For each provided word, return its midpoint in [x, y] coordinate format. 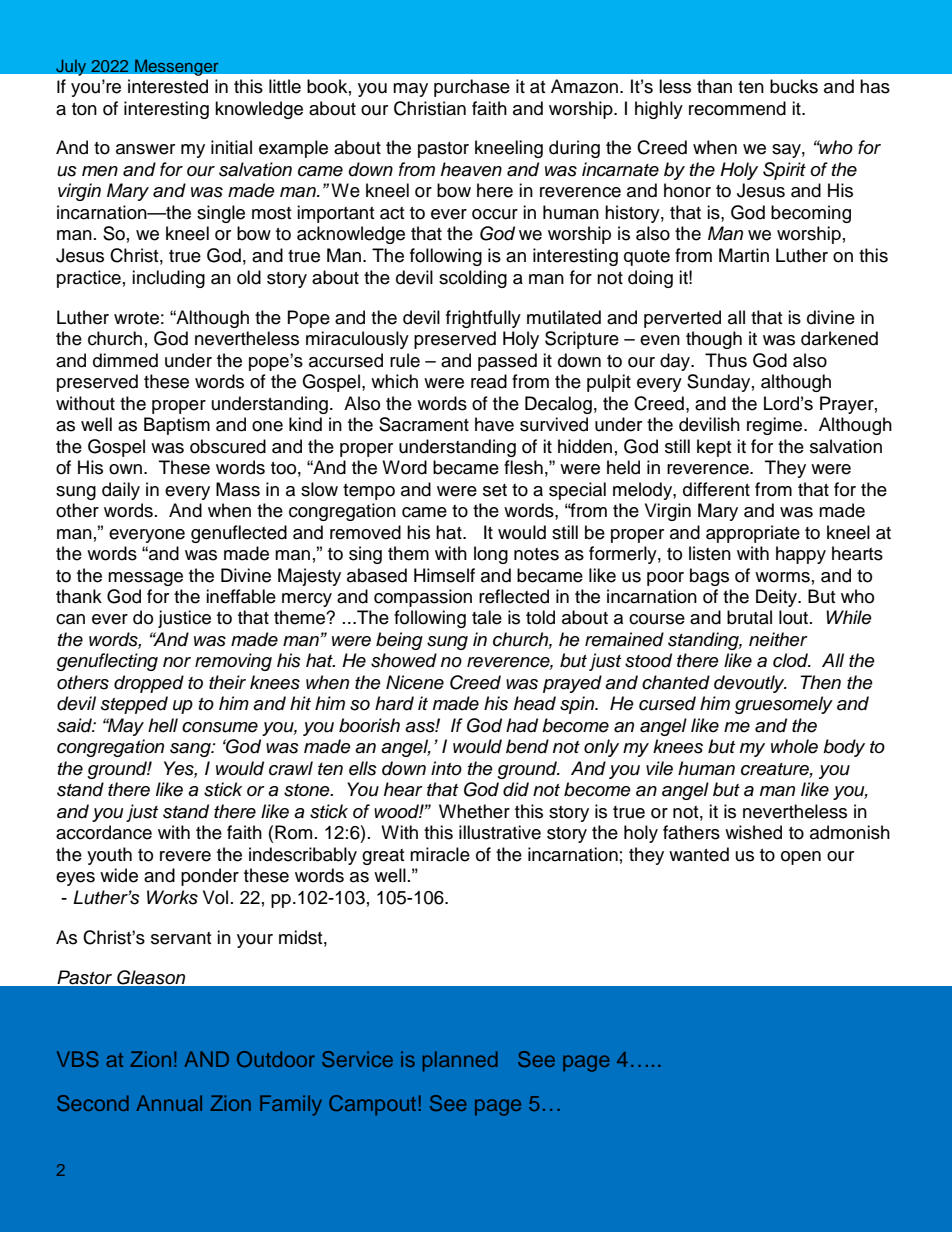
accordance [104, 832]
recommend [737, 108]
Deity [778, 598]
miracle [440, 854]
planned [460, 1061]
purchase [472, 88]
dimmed [125, 360]
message [145, 579]
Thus [726, 360]
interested [168, 86]
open [801, 858]
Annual [169, 1103]
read [489, 381]
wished [753, 832]
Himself [444, 575]
